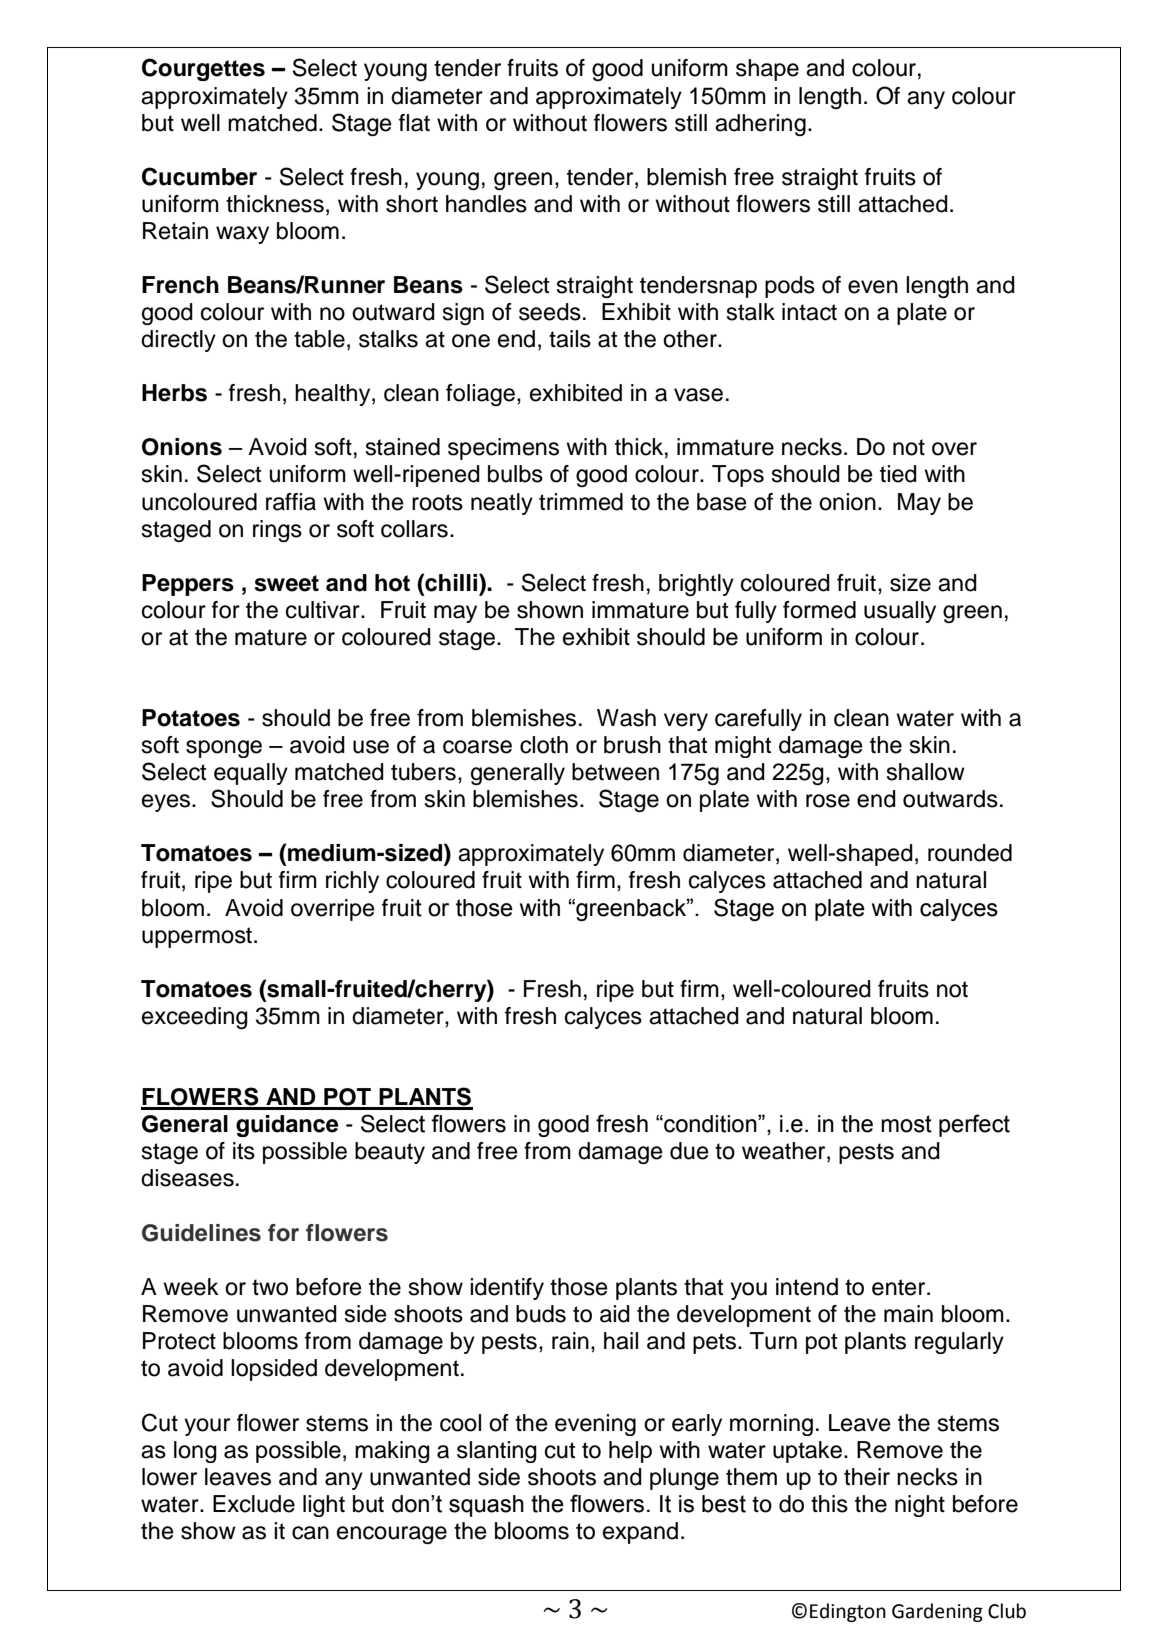 This screenshot has width=1168, height=1651. I want to click on tails, so click(570, 339).
